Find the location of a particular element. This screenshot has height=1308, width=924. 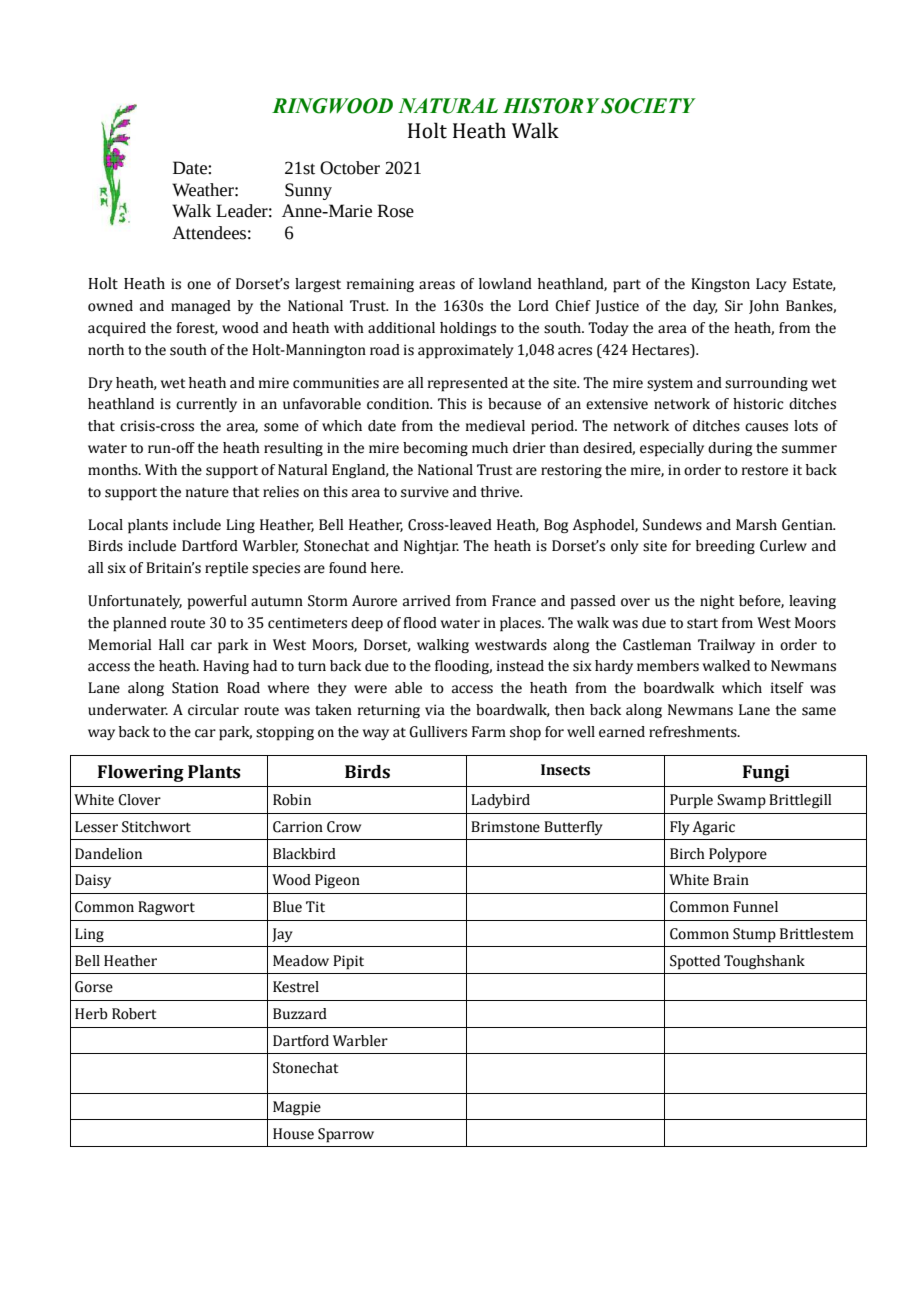

HISTORY is located at coordinates (551, 106).
